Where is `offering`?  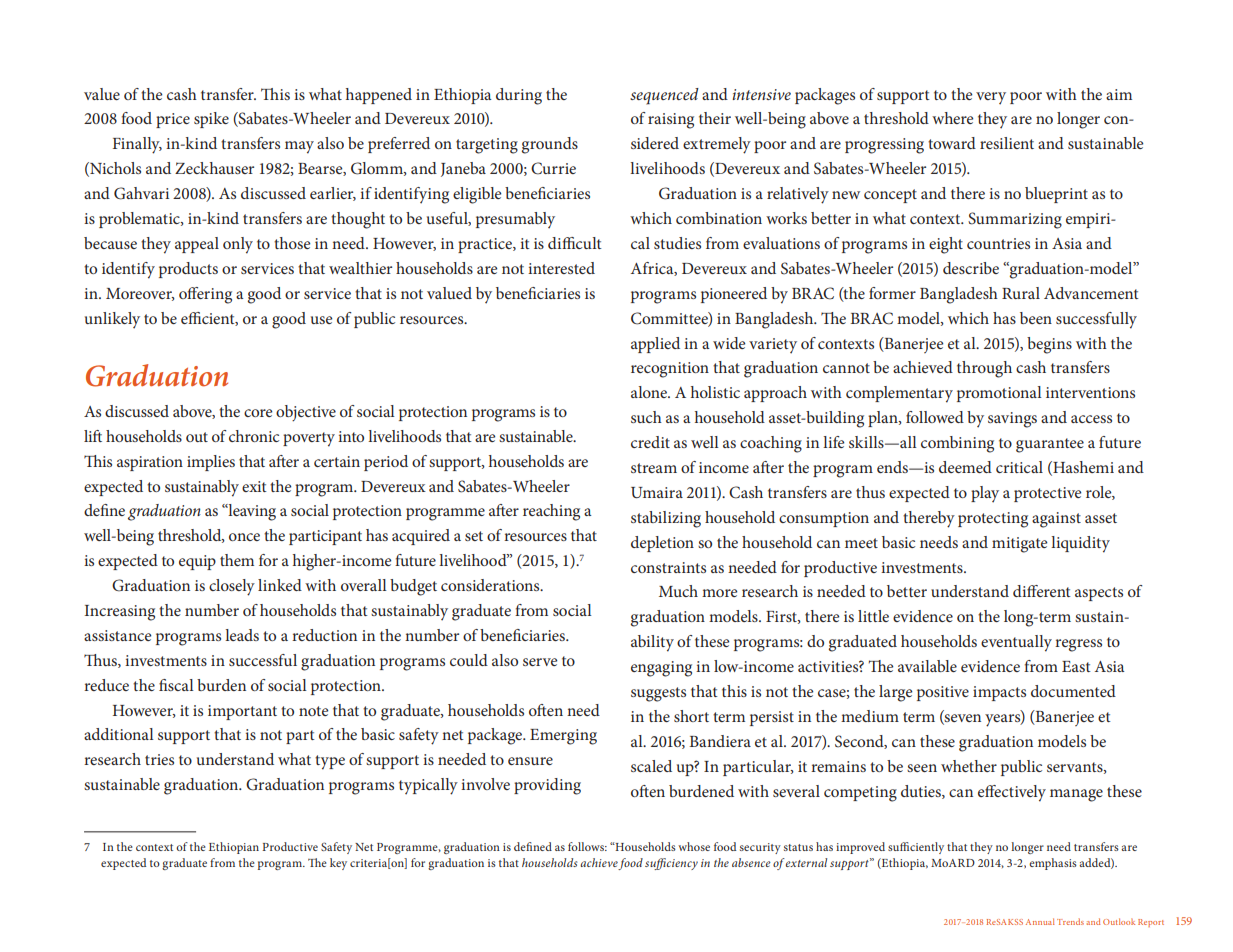 offering is located at coordinates (205, 295).
